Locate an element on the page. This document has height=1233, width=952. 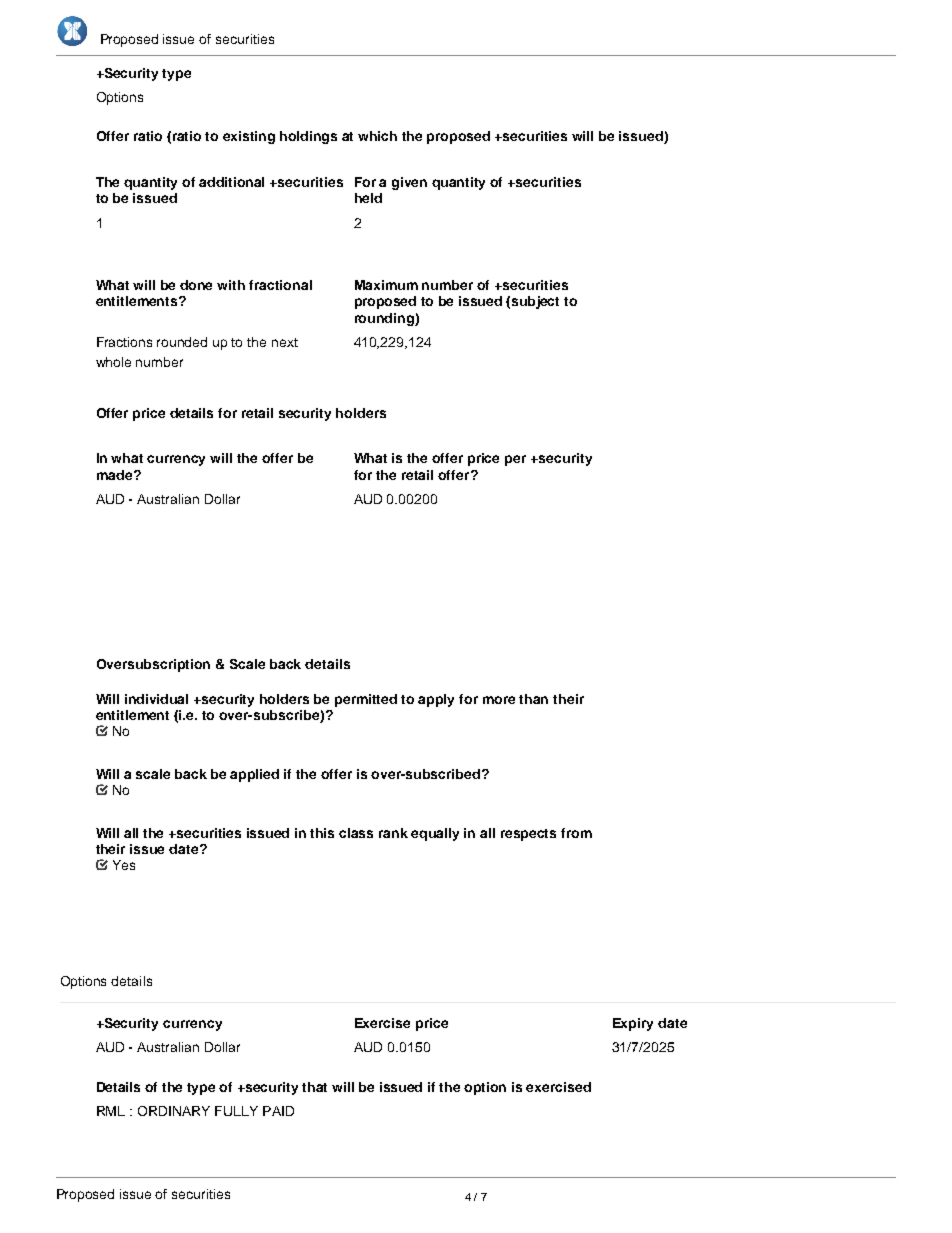
class is located at coordinates (356, 833).
